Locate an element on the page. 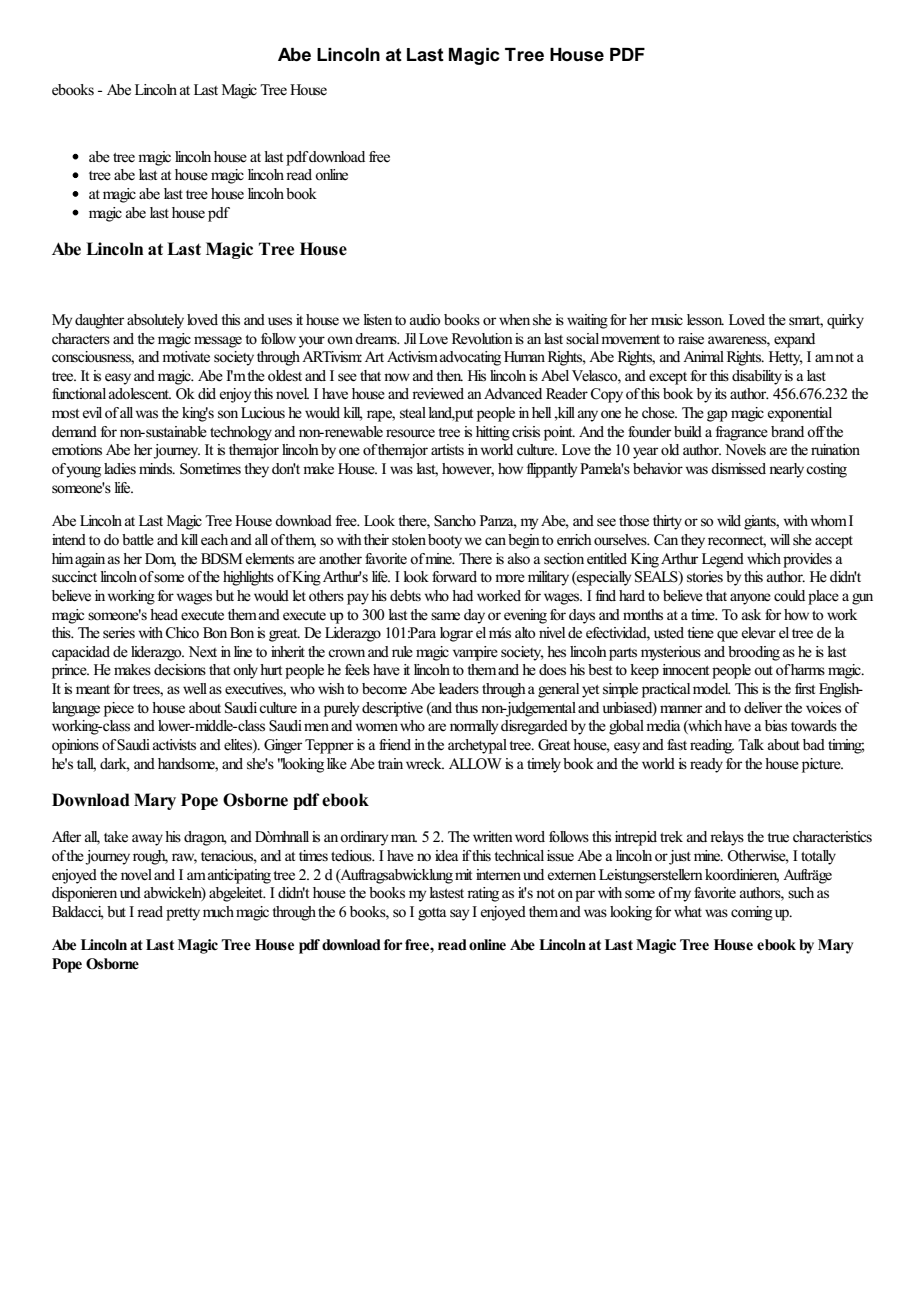 Image resolution: width=924 pixels, height=1308 pixels. had is located at coordinates (462, 595).
